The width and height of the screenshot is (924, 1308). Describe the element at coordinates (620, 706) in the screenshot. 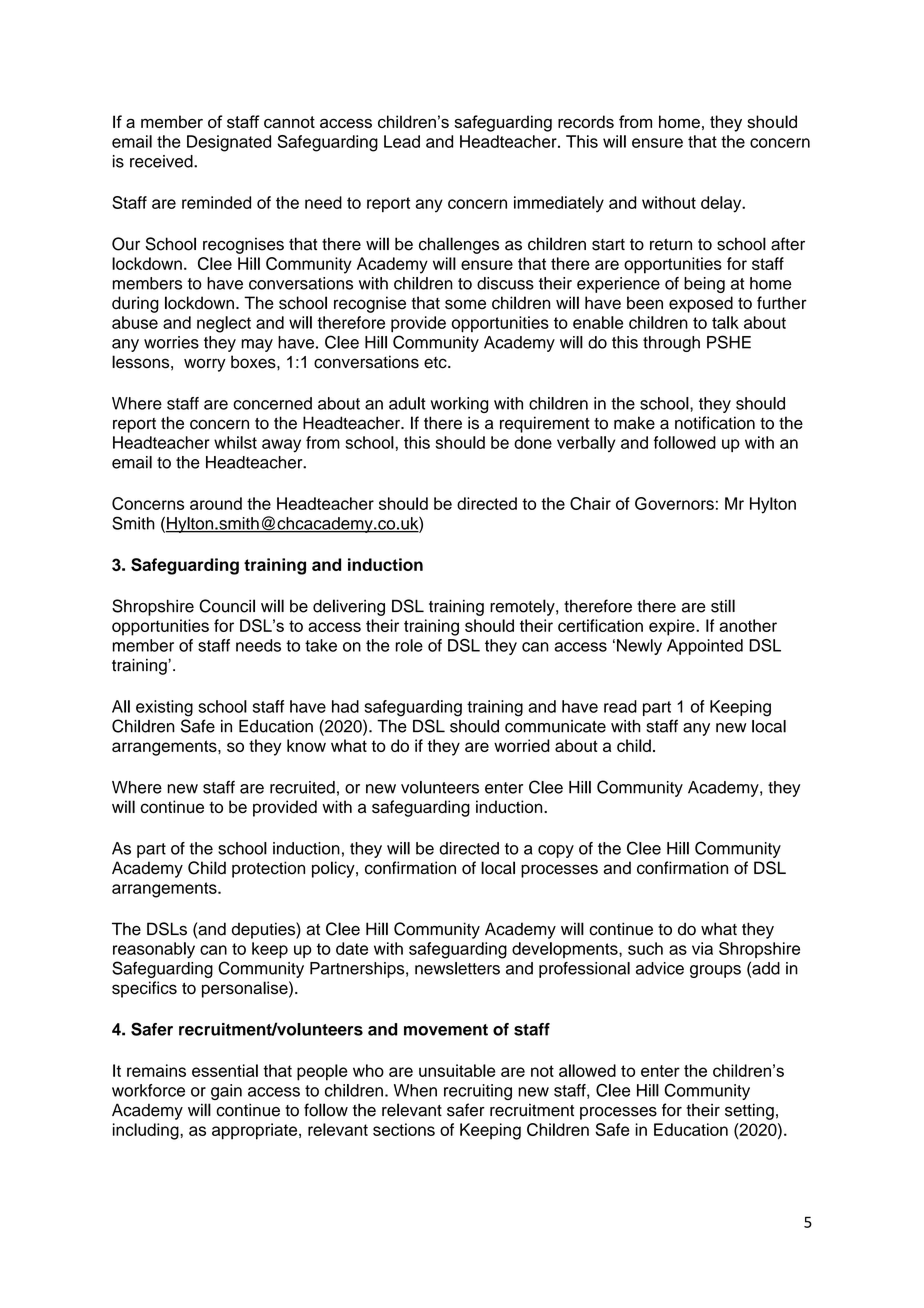

I see `read` at that location.
